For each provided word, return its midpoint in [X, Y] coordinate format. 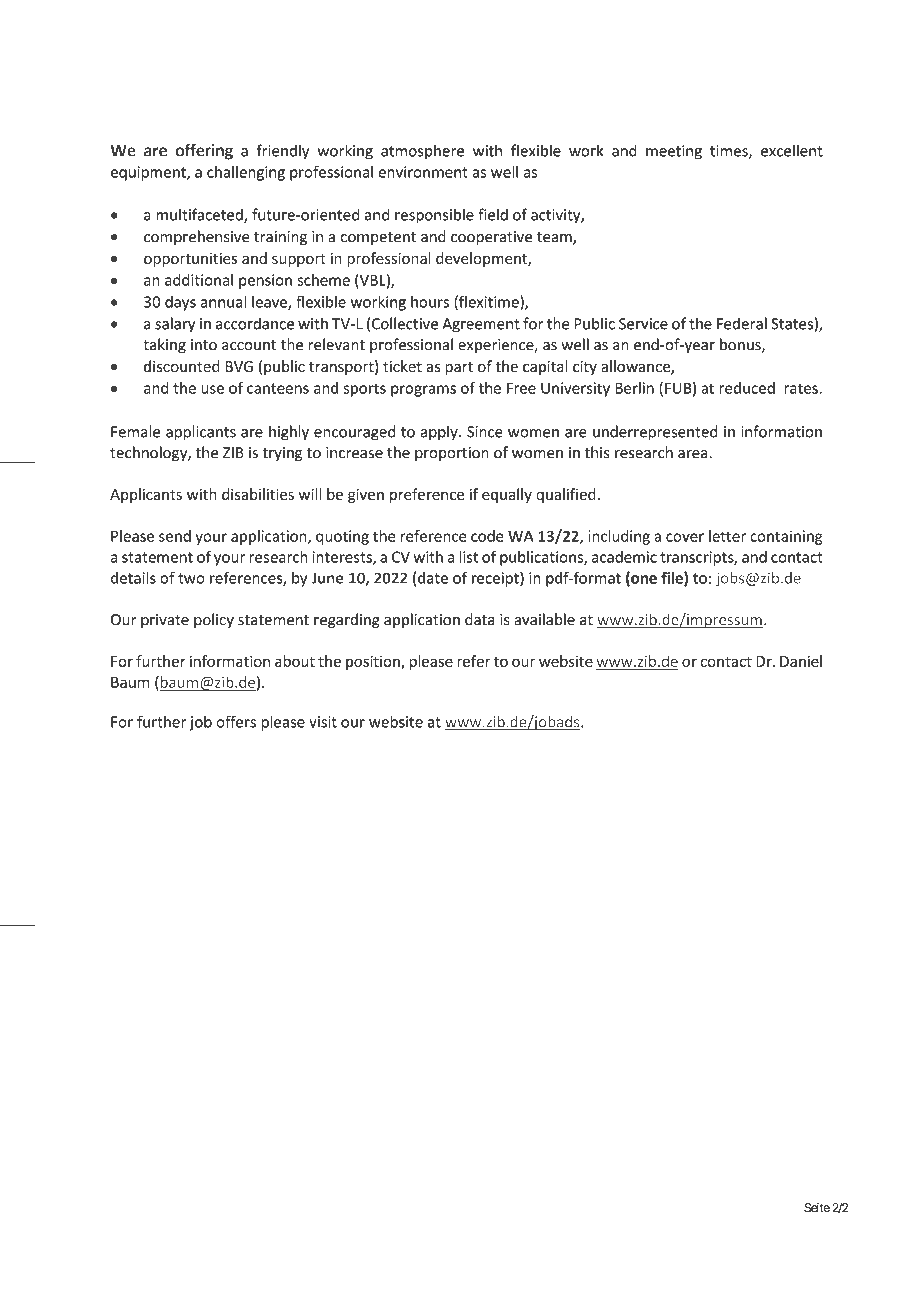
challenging [246, 173]
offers [236, 721]
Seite [817, 1208]
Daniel [801, 661]
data [480, 619]
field [493, 214]
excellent [792, 151]
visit [323, 722]
